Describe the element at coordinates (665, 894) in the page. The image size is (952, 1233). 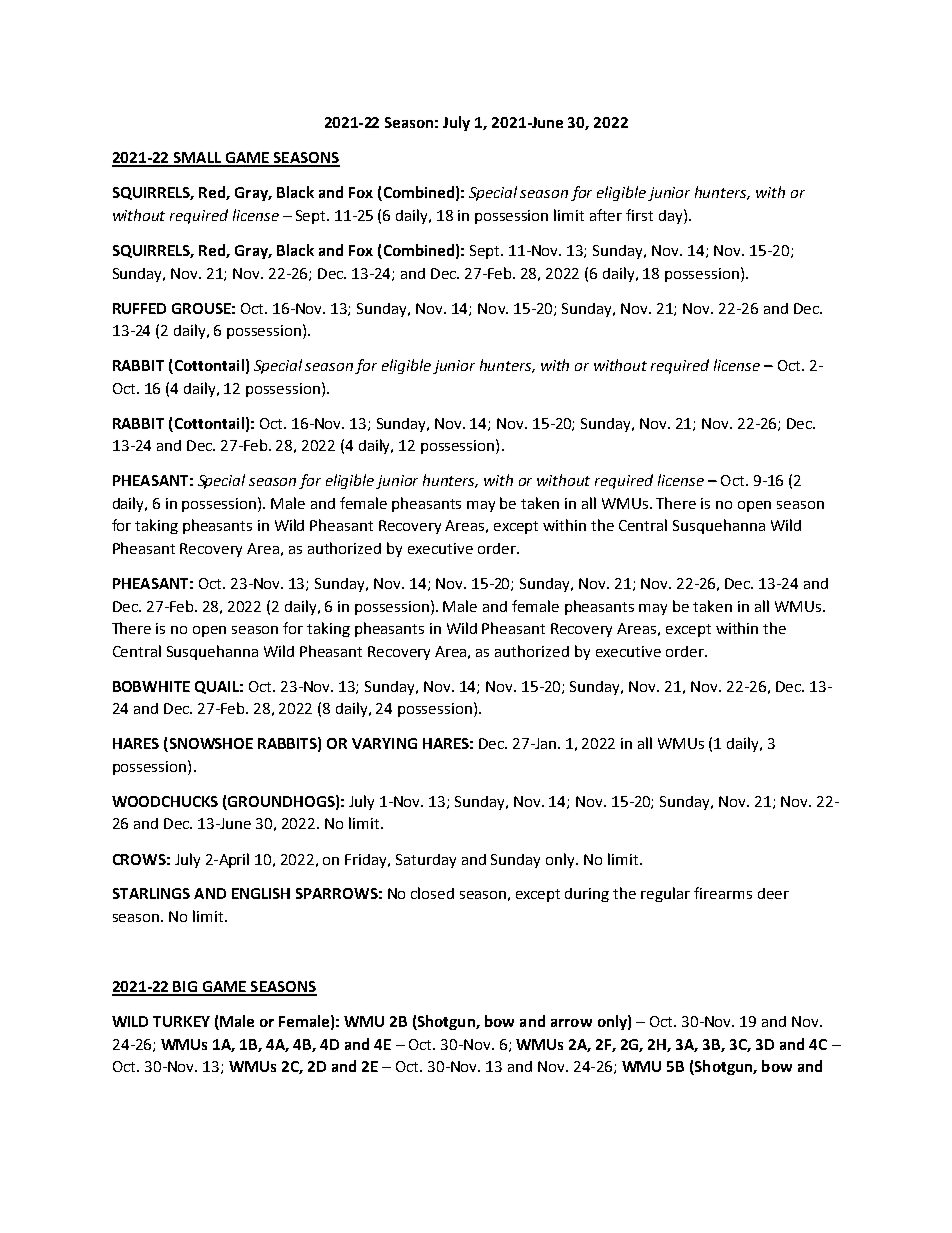
I see `regular` at that location.
